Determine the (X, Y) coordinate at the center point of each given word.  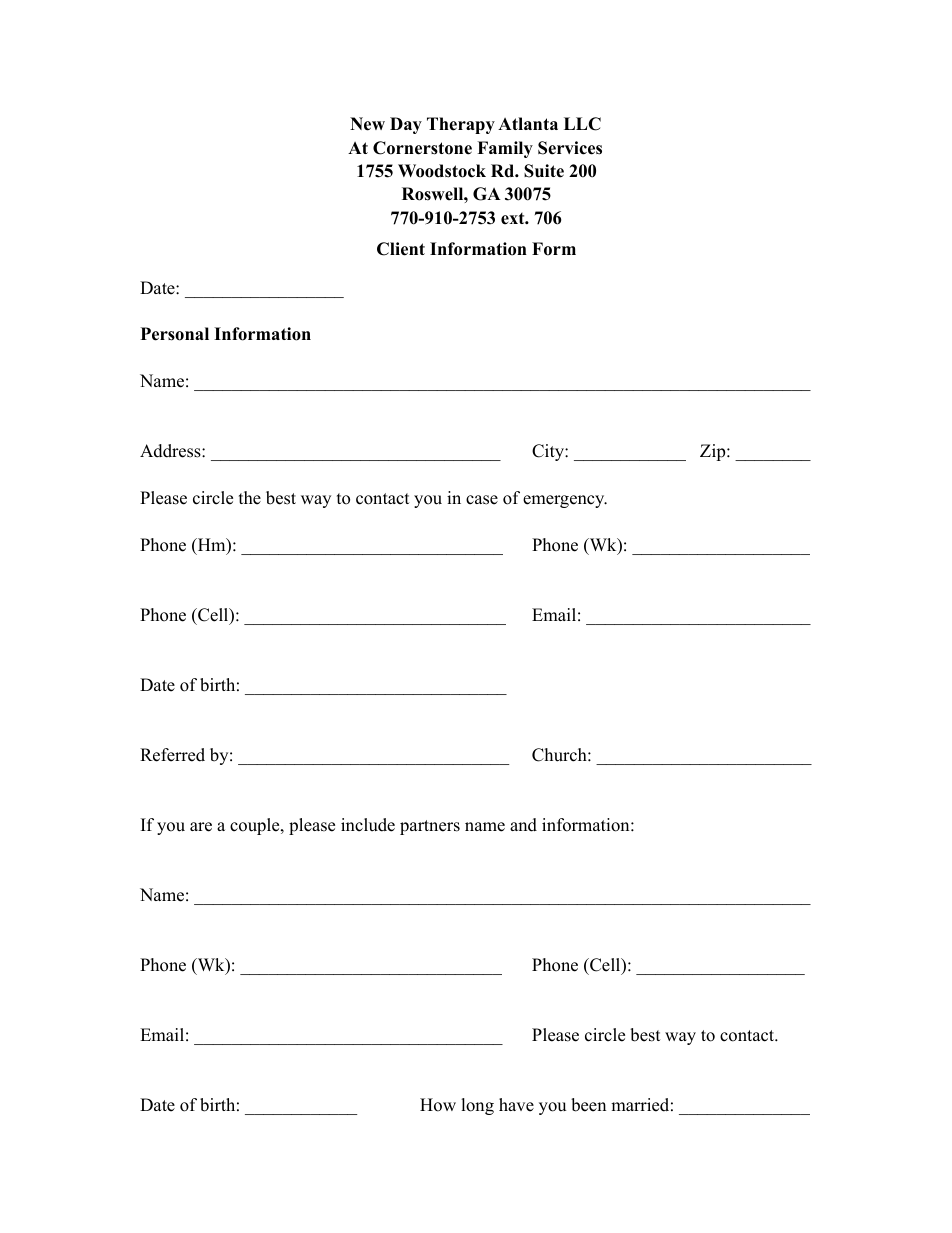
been (588, 1105)
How (438, 1105)
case (482, 500)
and (523, 825)
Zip (714, 452)
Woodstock (442, 171)
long (477, 1106)
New (367, 124)
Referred (172, 755)
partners (430, 827)
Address (171, 451)
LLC (582, 124)
